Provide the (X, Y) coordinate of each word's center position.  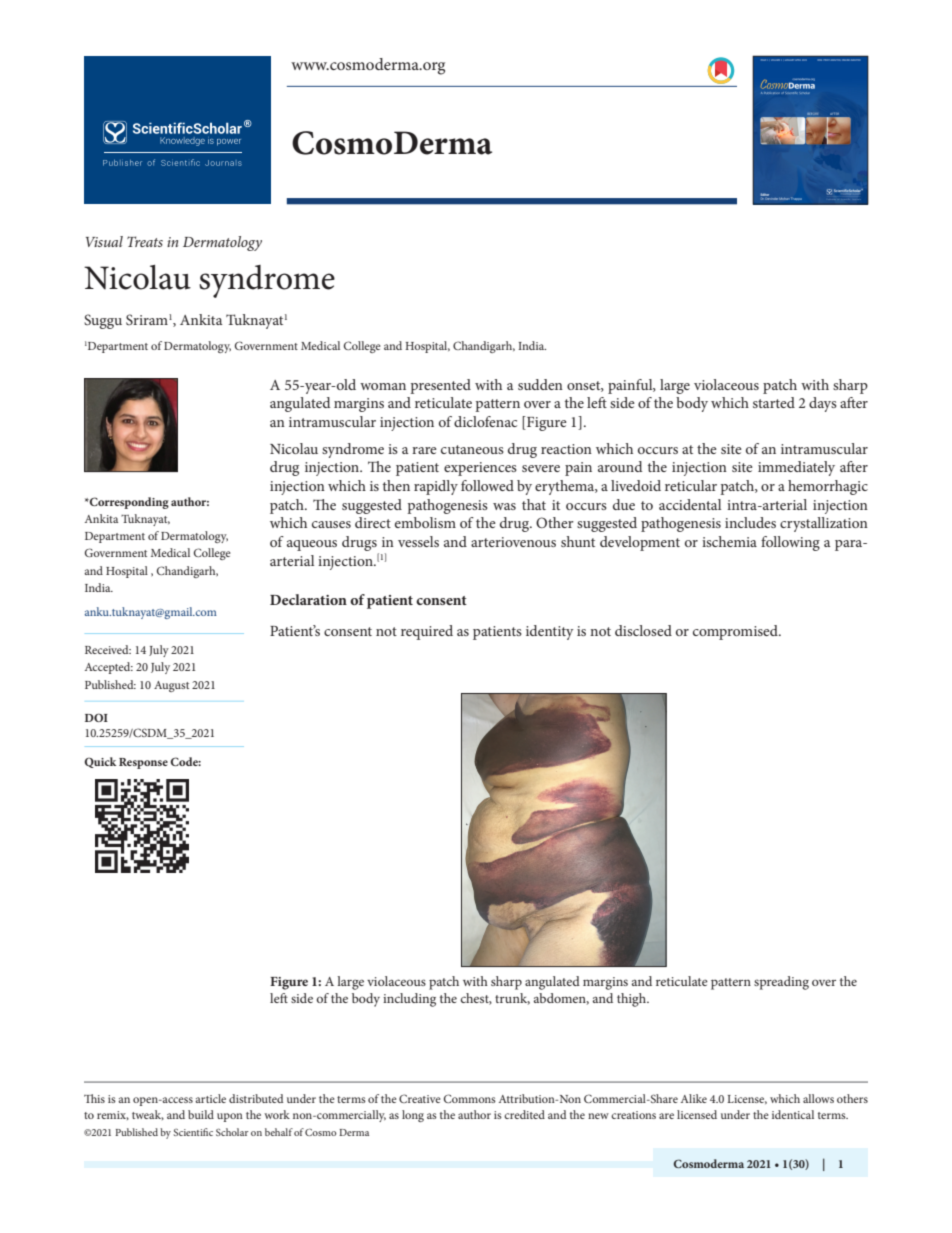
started (774, 402)
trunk (512, 999)
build (201, 1114)
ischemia (729, 541)
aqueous (312, 545)
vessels (418, 541)
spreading (781, 983)
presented (440, 386)
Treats (145, 241)
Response (143, 763)
